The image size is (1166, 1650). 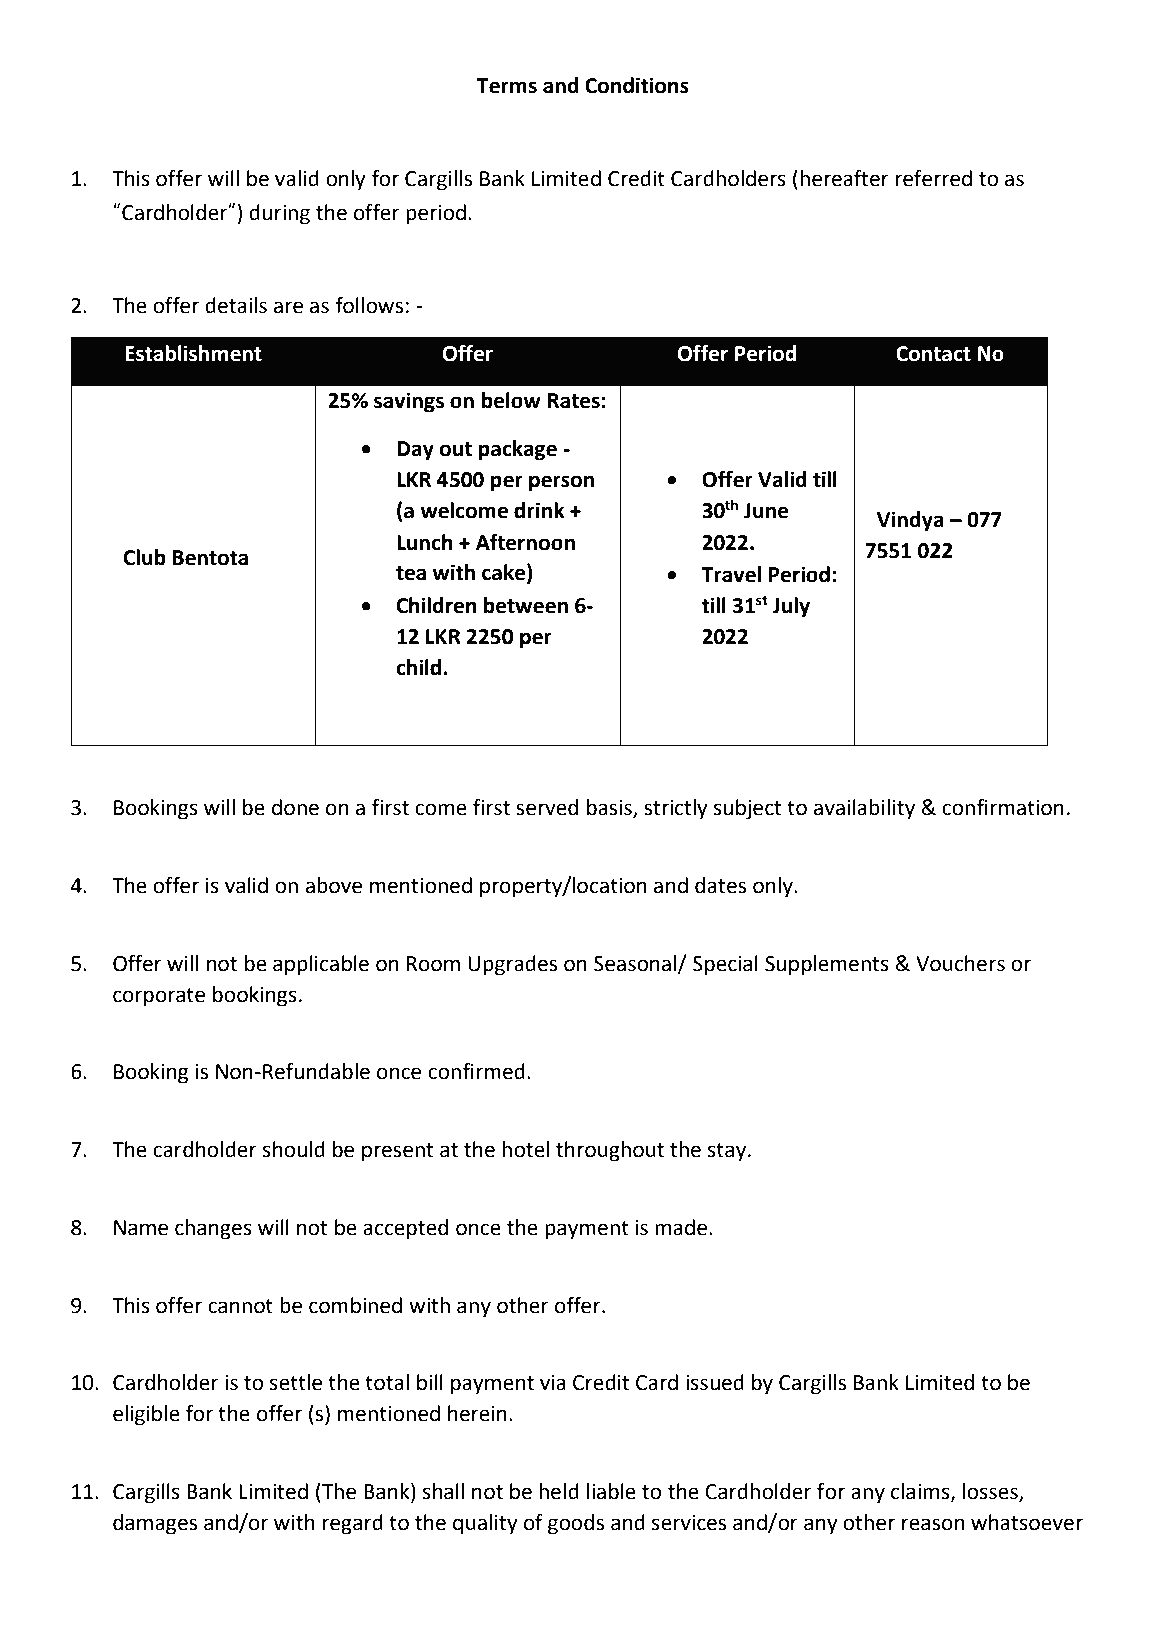 What do you see at coordinates (155, 1524) in the image?
I see `damages` at bounding box center [155, 1524].
